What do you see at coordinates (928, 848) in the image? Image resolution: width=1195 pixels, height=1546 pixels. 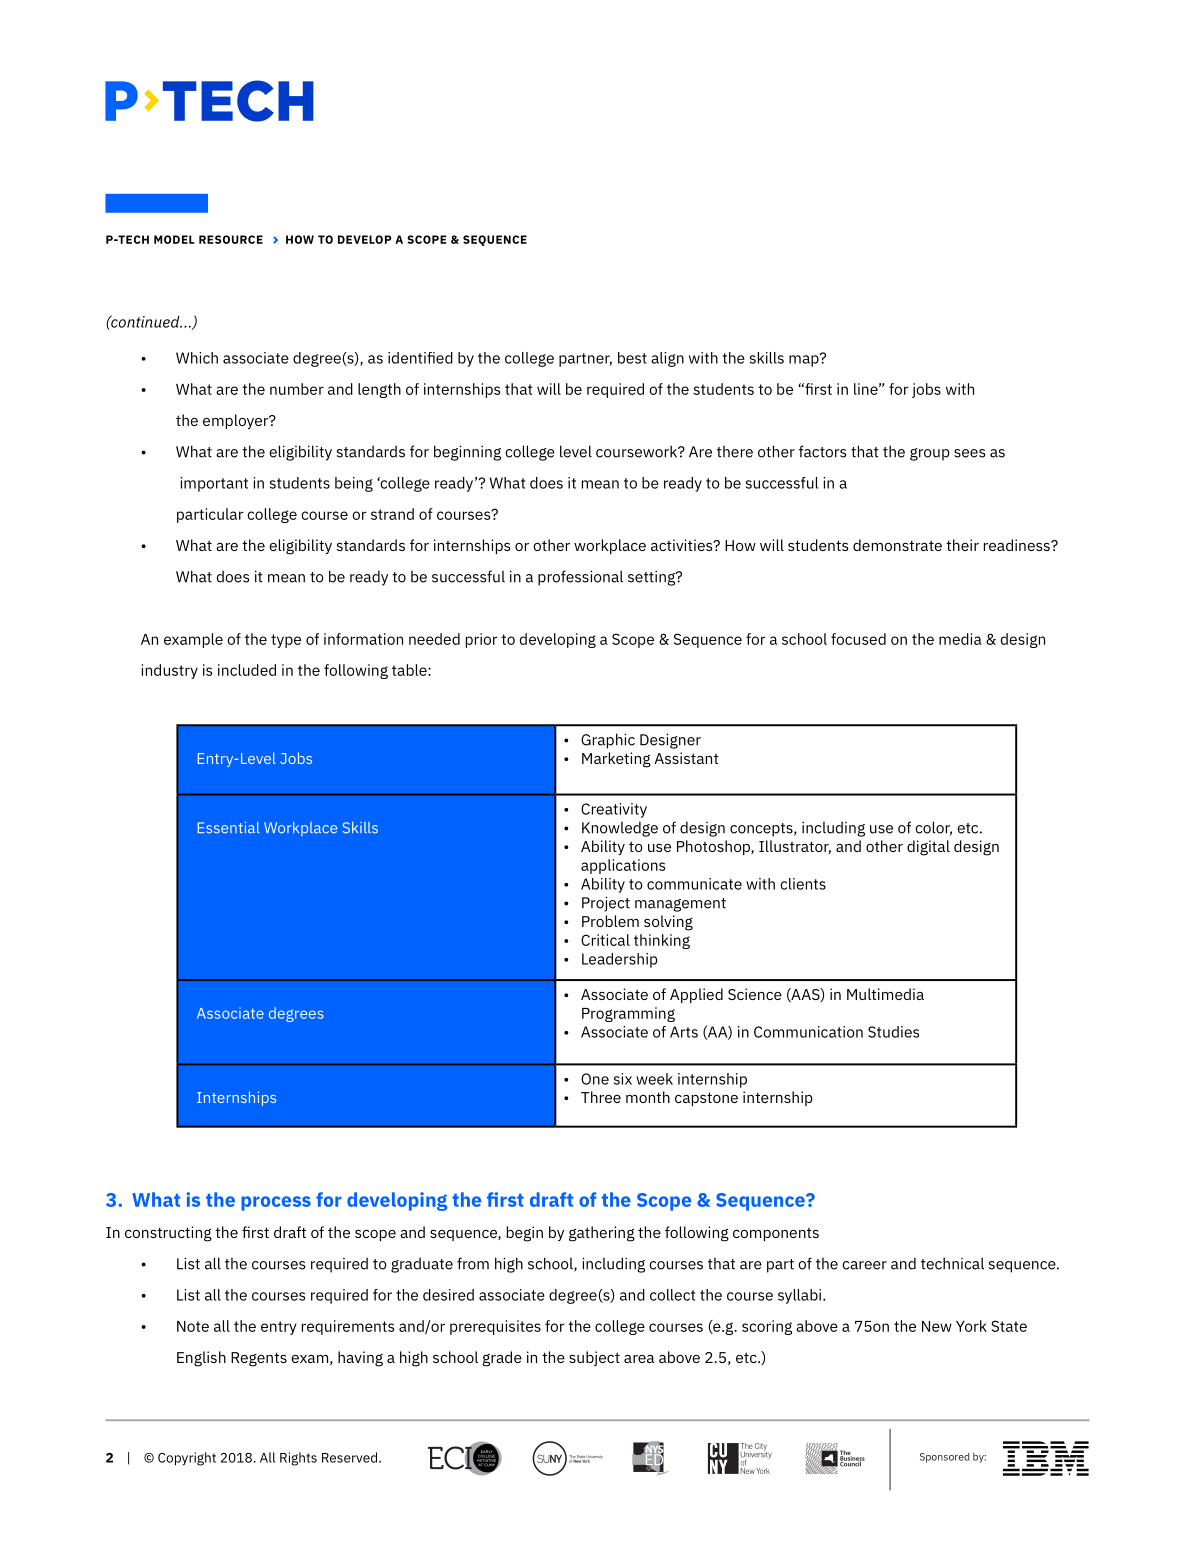 I see `digital` at bounding box center [928, 848].
